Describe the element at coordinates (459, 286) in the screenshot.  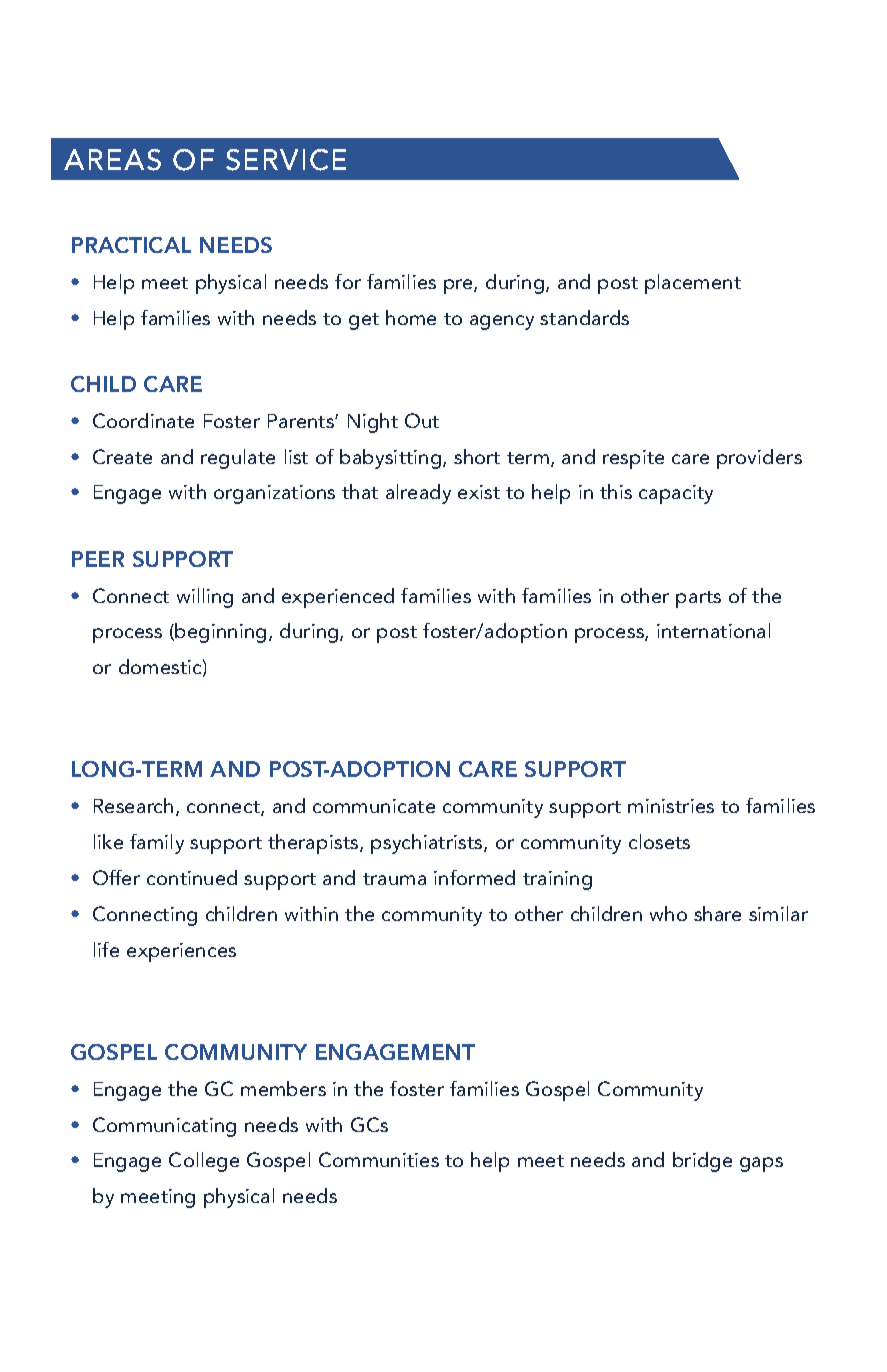
I see `pre` at that location.
